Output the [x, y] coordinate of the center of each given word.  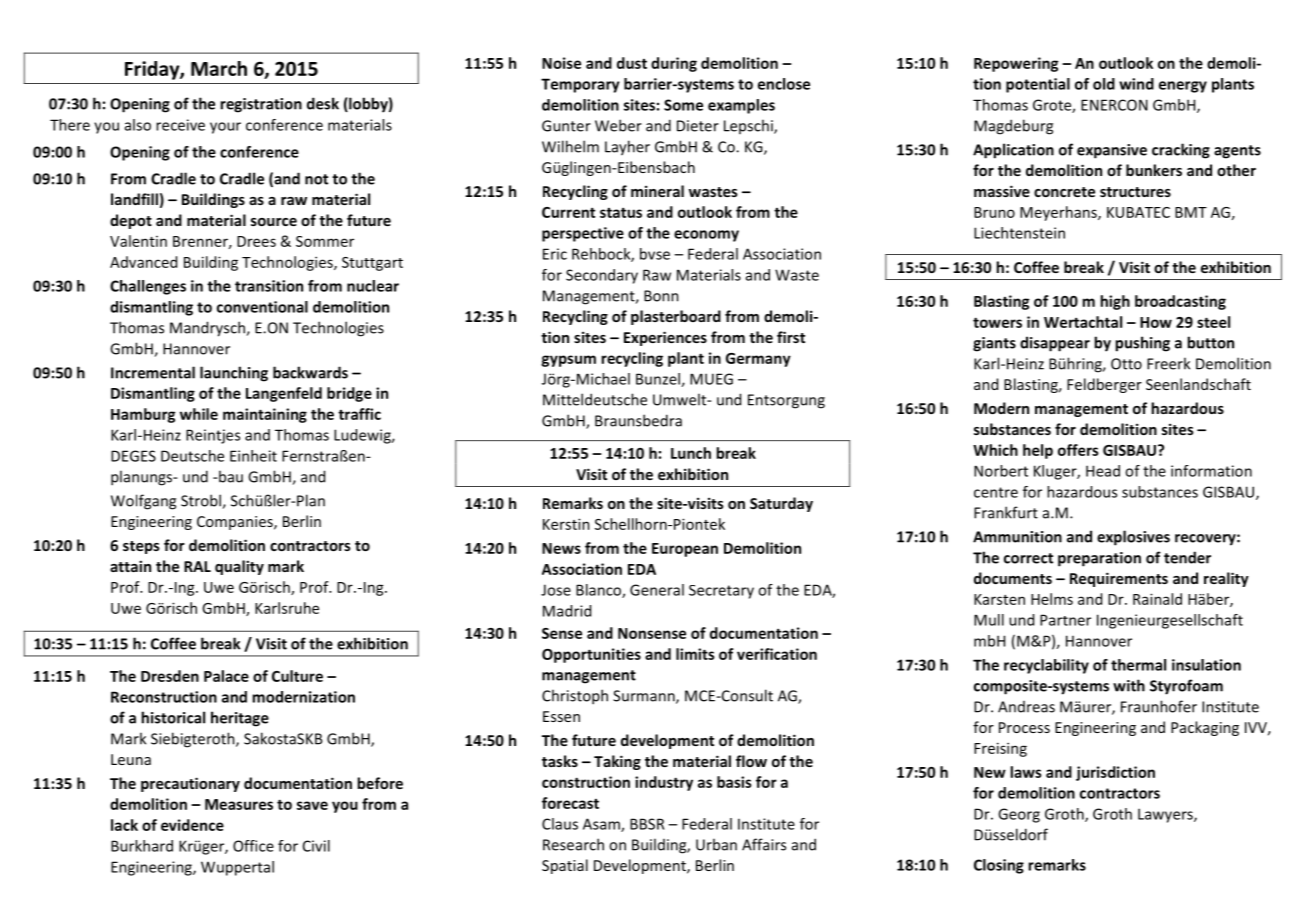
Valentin [138, 241]
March [219, 68]
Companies [236, 523]
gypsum [568, 361]
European [685, 550]
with [1129, 685]
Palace [226, 676]
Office [253, 846]
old [1104, 84]
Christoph [575, 697]
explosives [1133, 538]
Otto [1126, 364]
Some [683, 105]
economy [706, 236]
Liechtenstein [1019, 233]
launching [234, 374]
